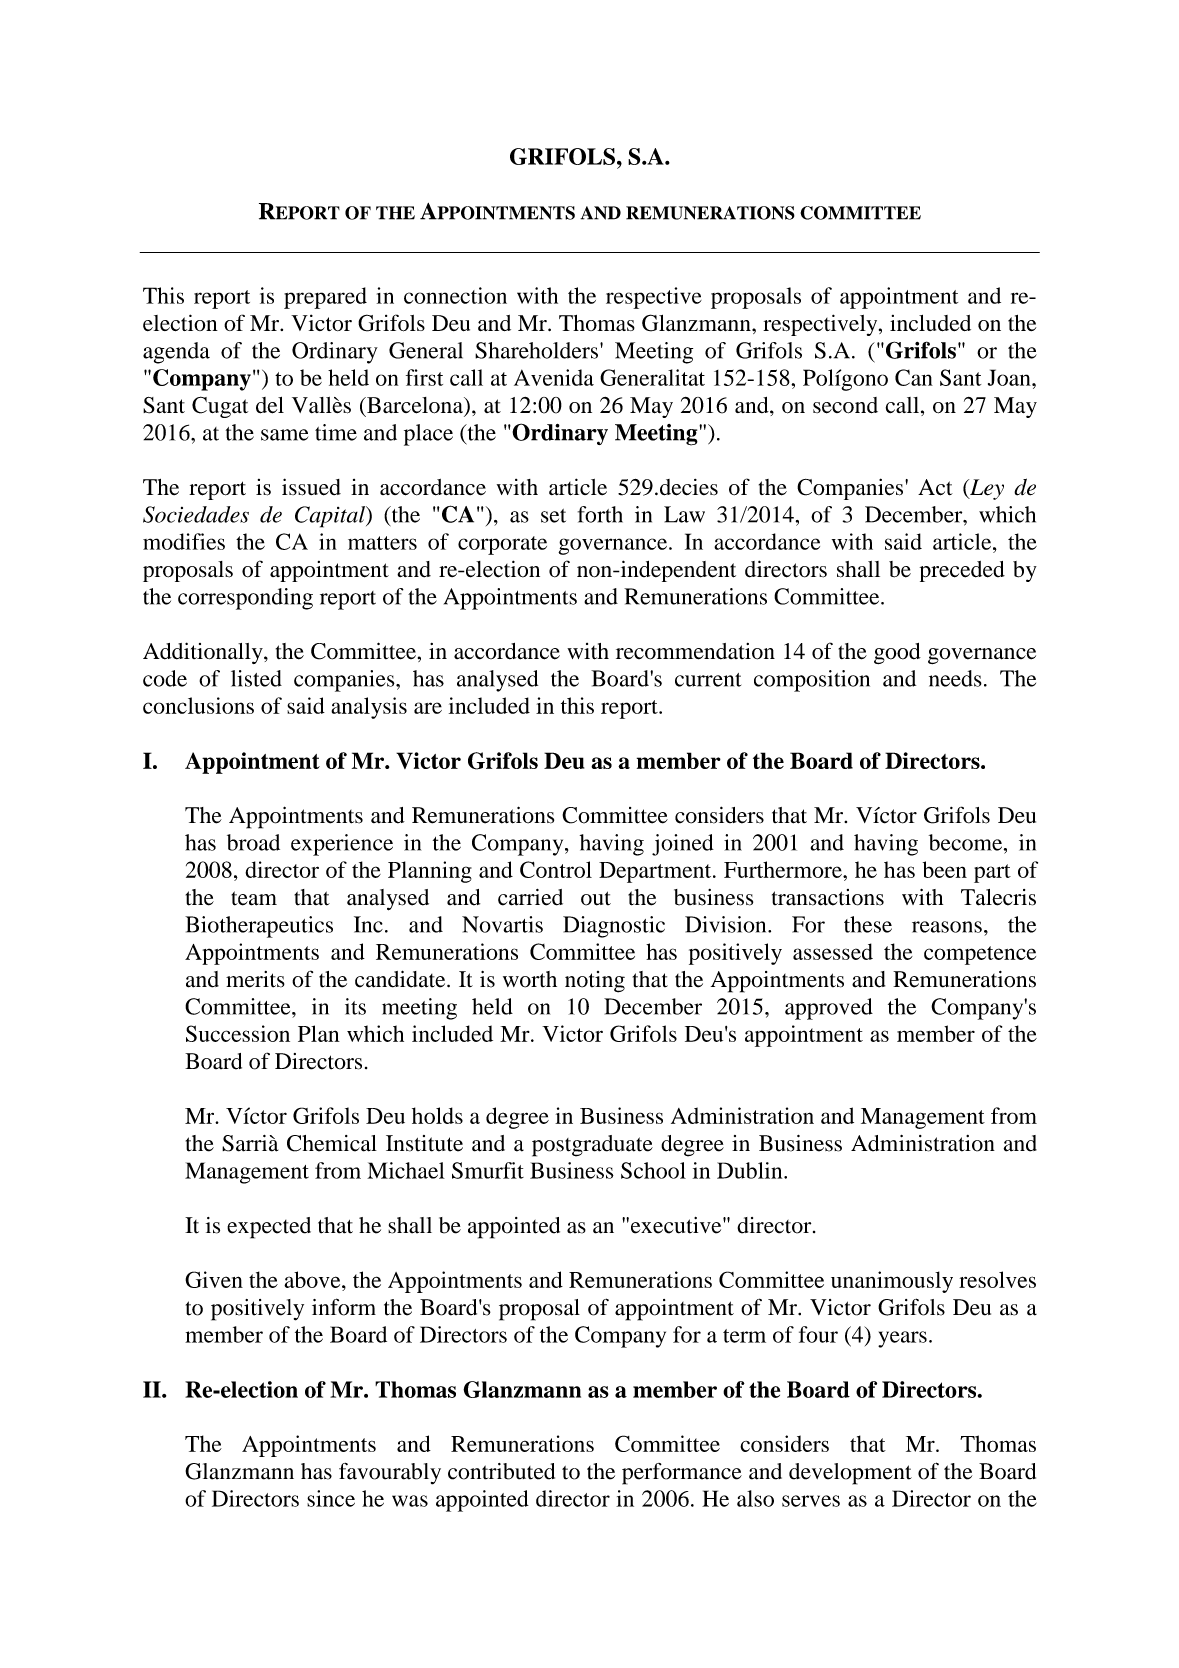  Describe the element at coordinates (325, 298) in the screenshot. I see `prepared` at that location.
